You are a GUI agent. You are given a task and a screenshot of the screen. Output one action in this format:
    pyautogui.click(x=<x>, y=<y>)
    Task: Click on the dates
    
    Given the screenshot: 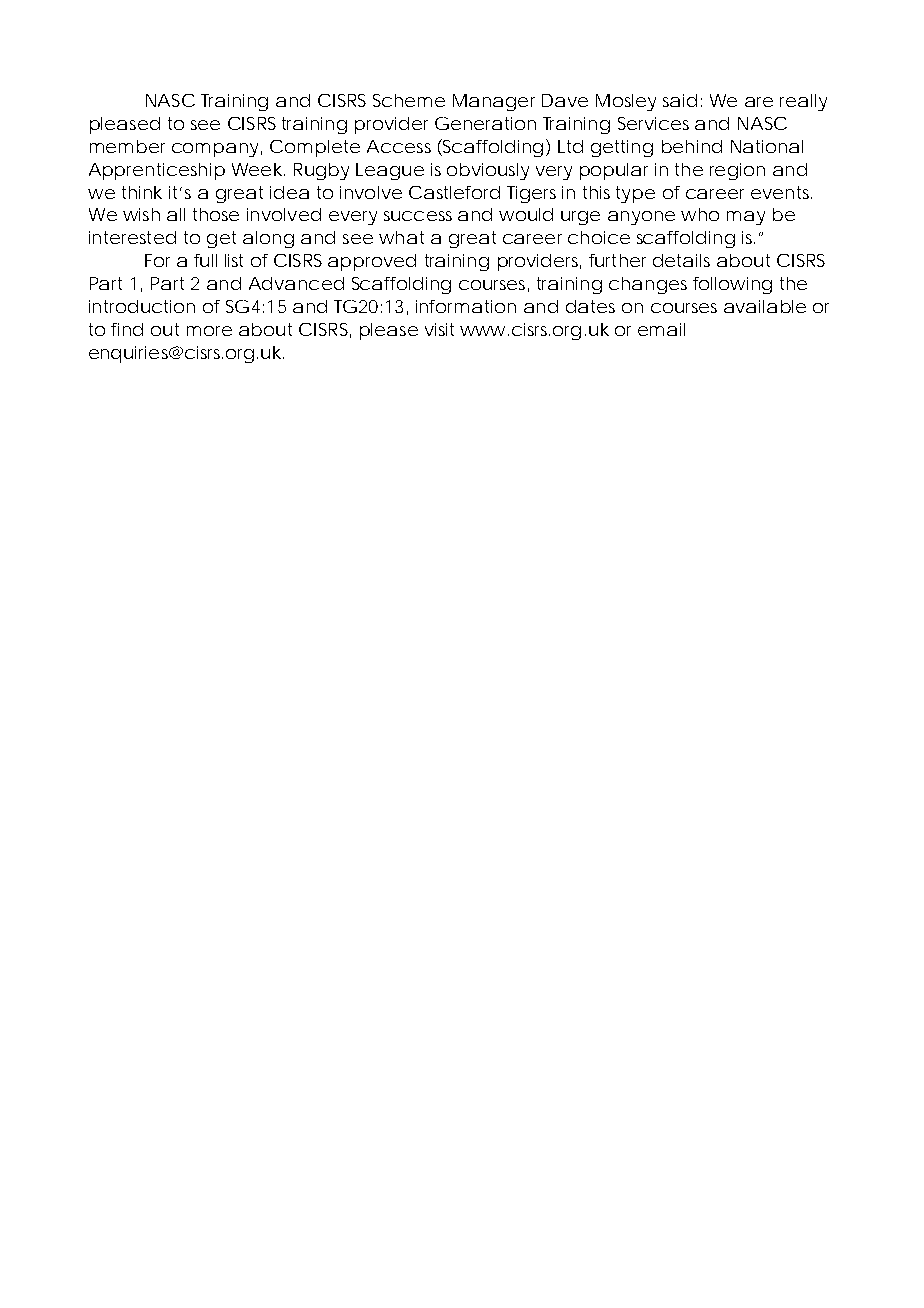 What is the action you would take?
    pyautogui.click(x=590, y=306)
